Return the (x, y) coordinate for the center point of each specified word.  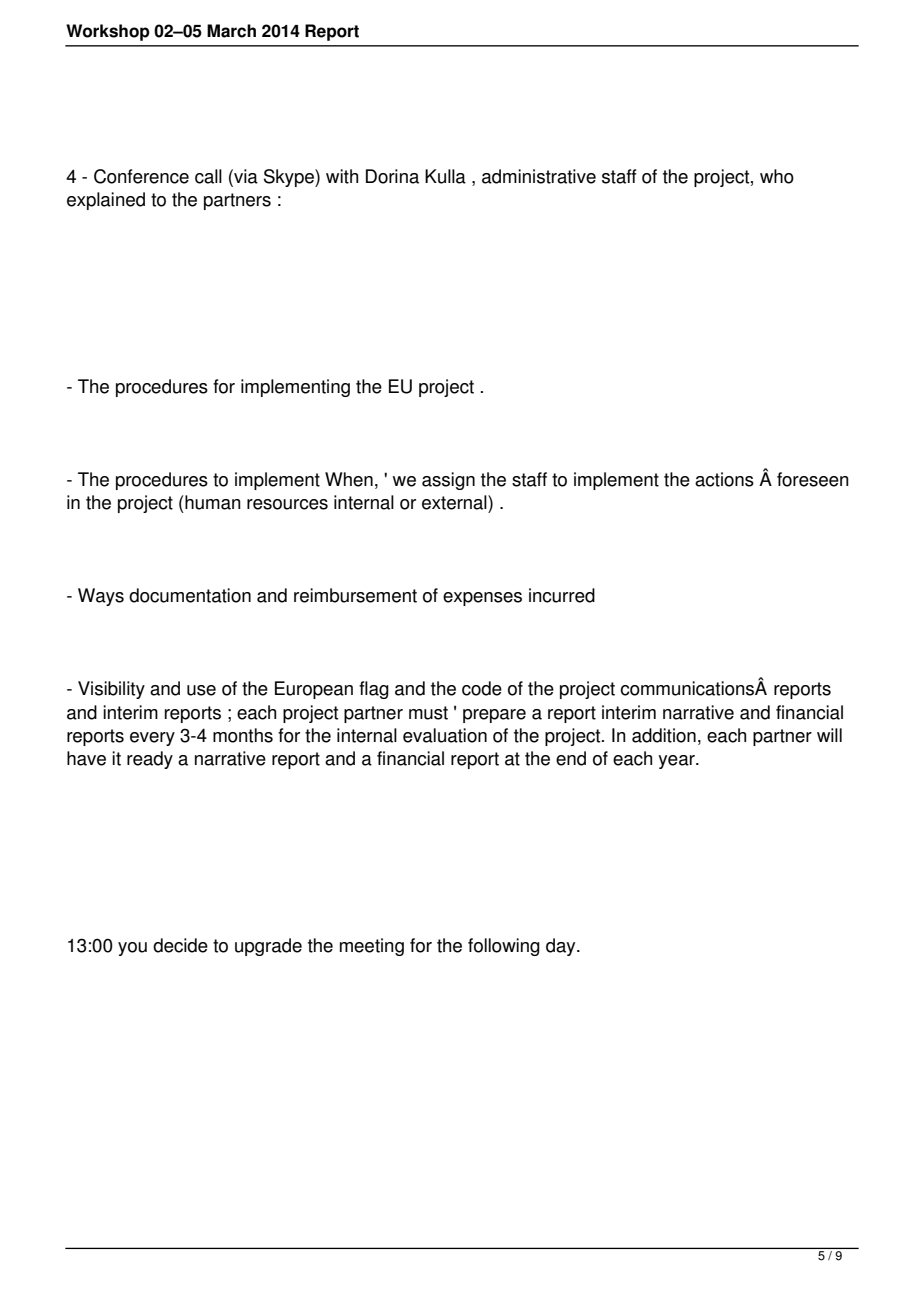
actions (724, 479)
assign (448, 481)
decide (180, 945)
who (777, 176)
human (212, 502)
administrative (539, 176)
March (231, 31)
